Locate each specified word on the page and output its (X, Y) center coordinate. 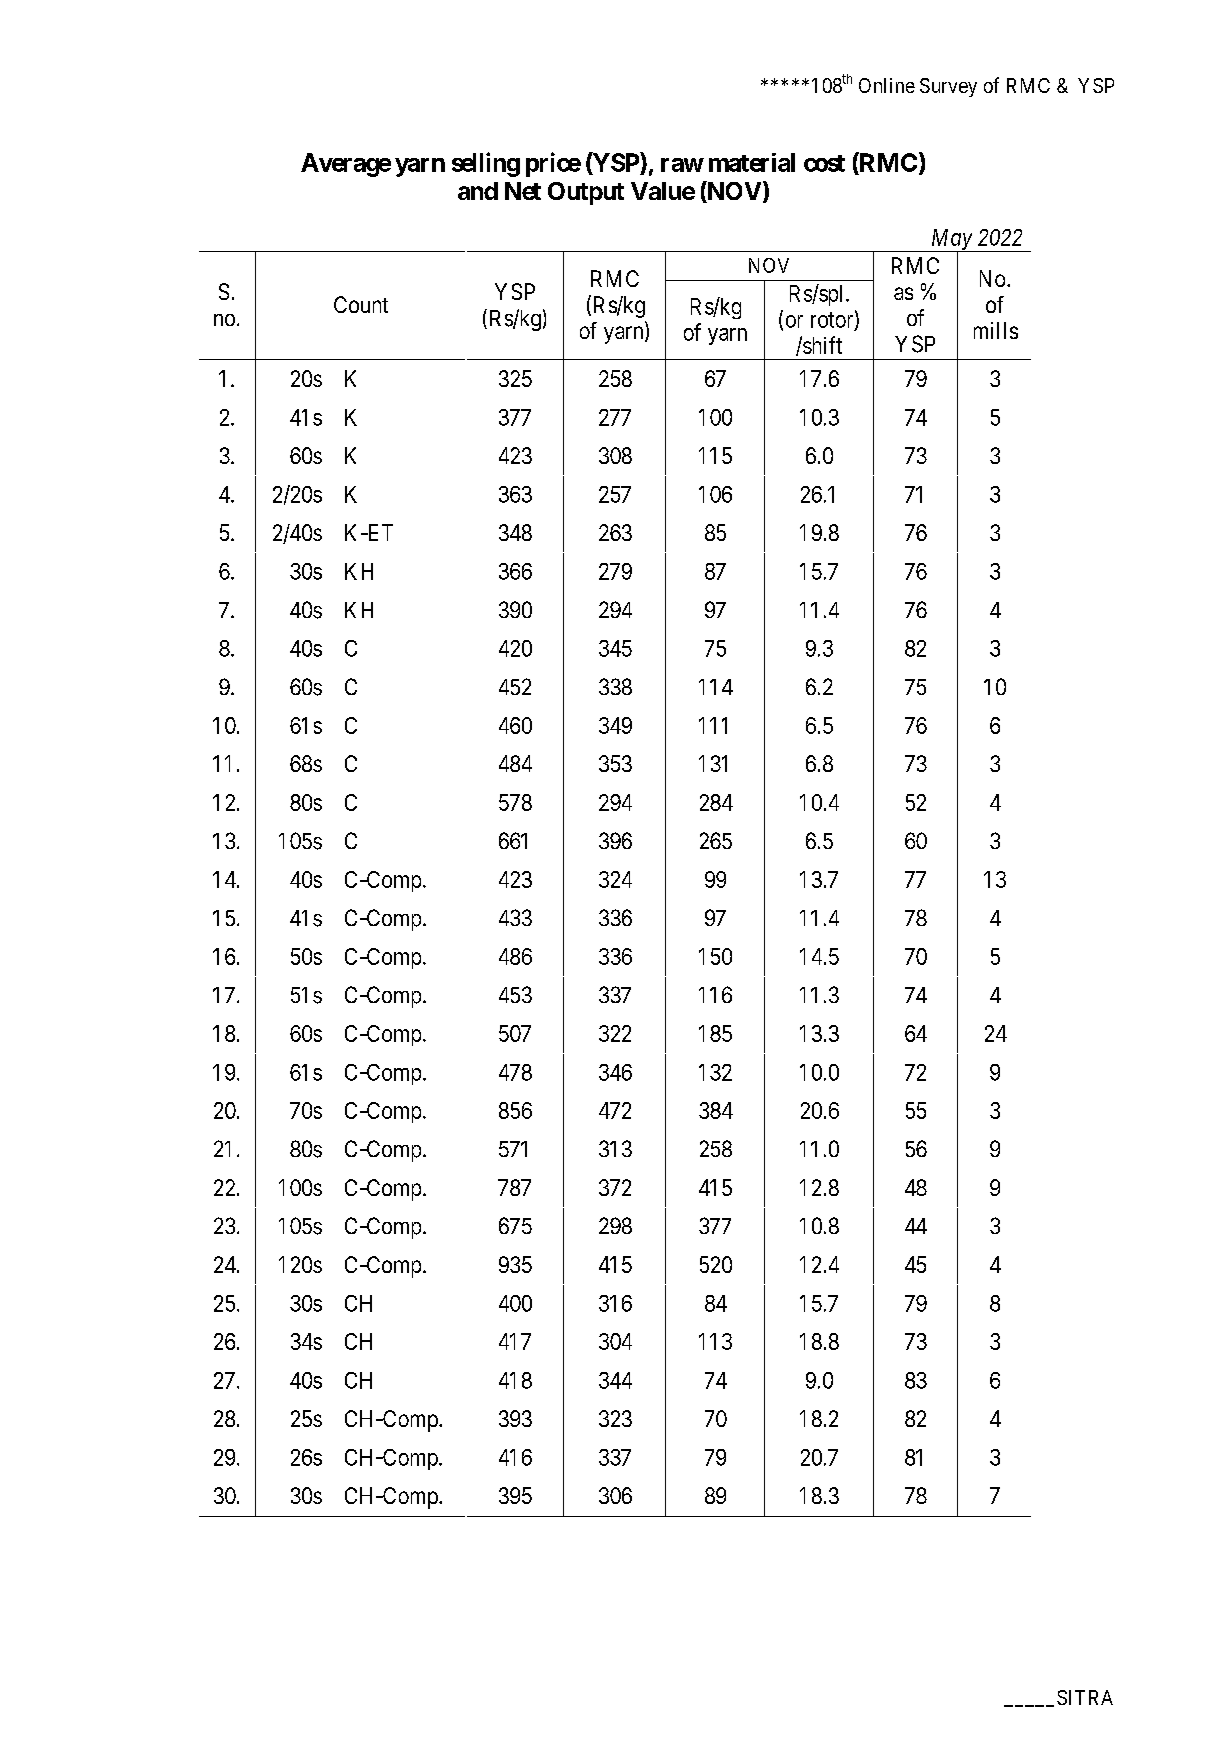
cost (824, 163)
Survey (948, 87)
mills (996, 330)
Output (586, 193)
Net (523, 191)
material (752, 162)
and (478, 191)
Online (887, 85)
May (951, 241)
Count (361, 304)
